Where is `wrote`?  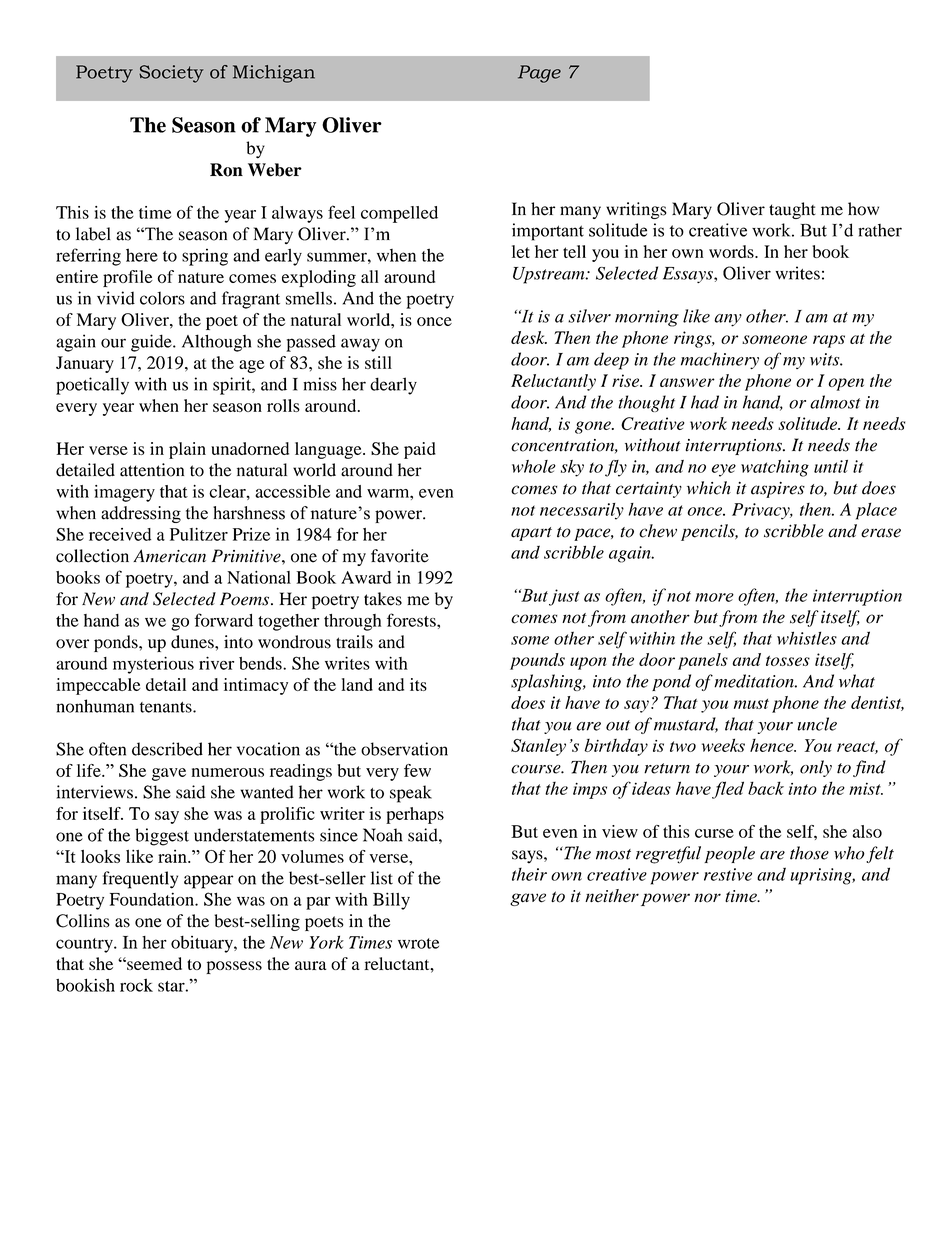 wrote is located at coordinates (418, 943).
